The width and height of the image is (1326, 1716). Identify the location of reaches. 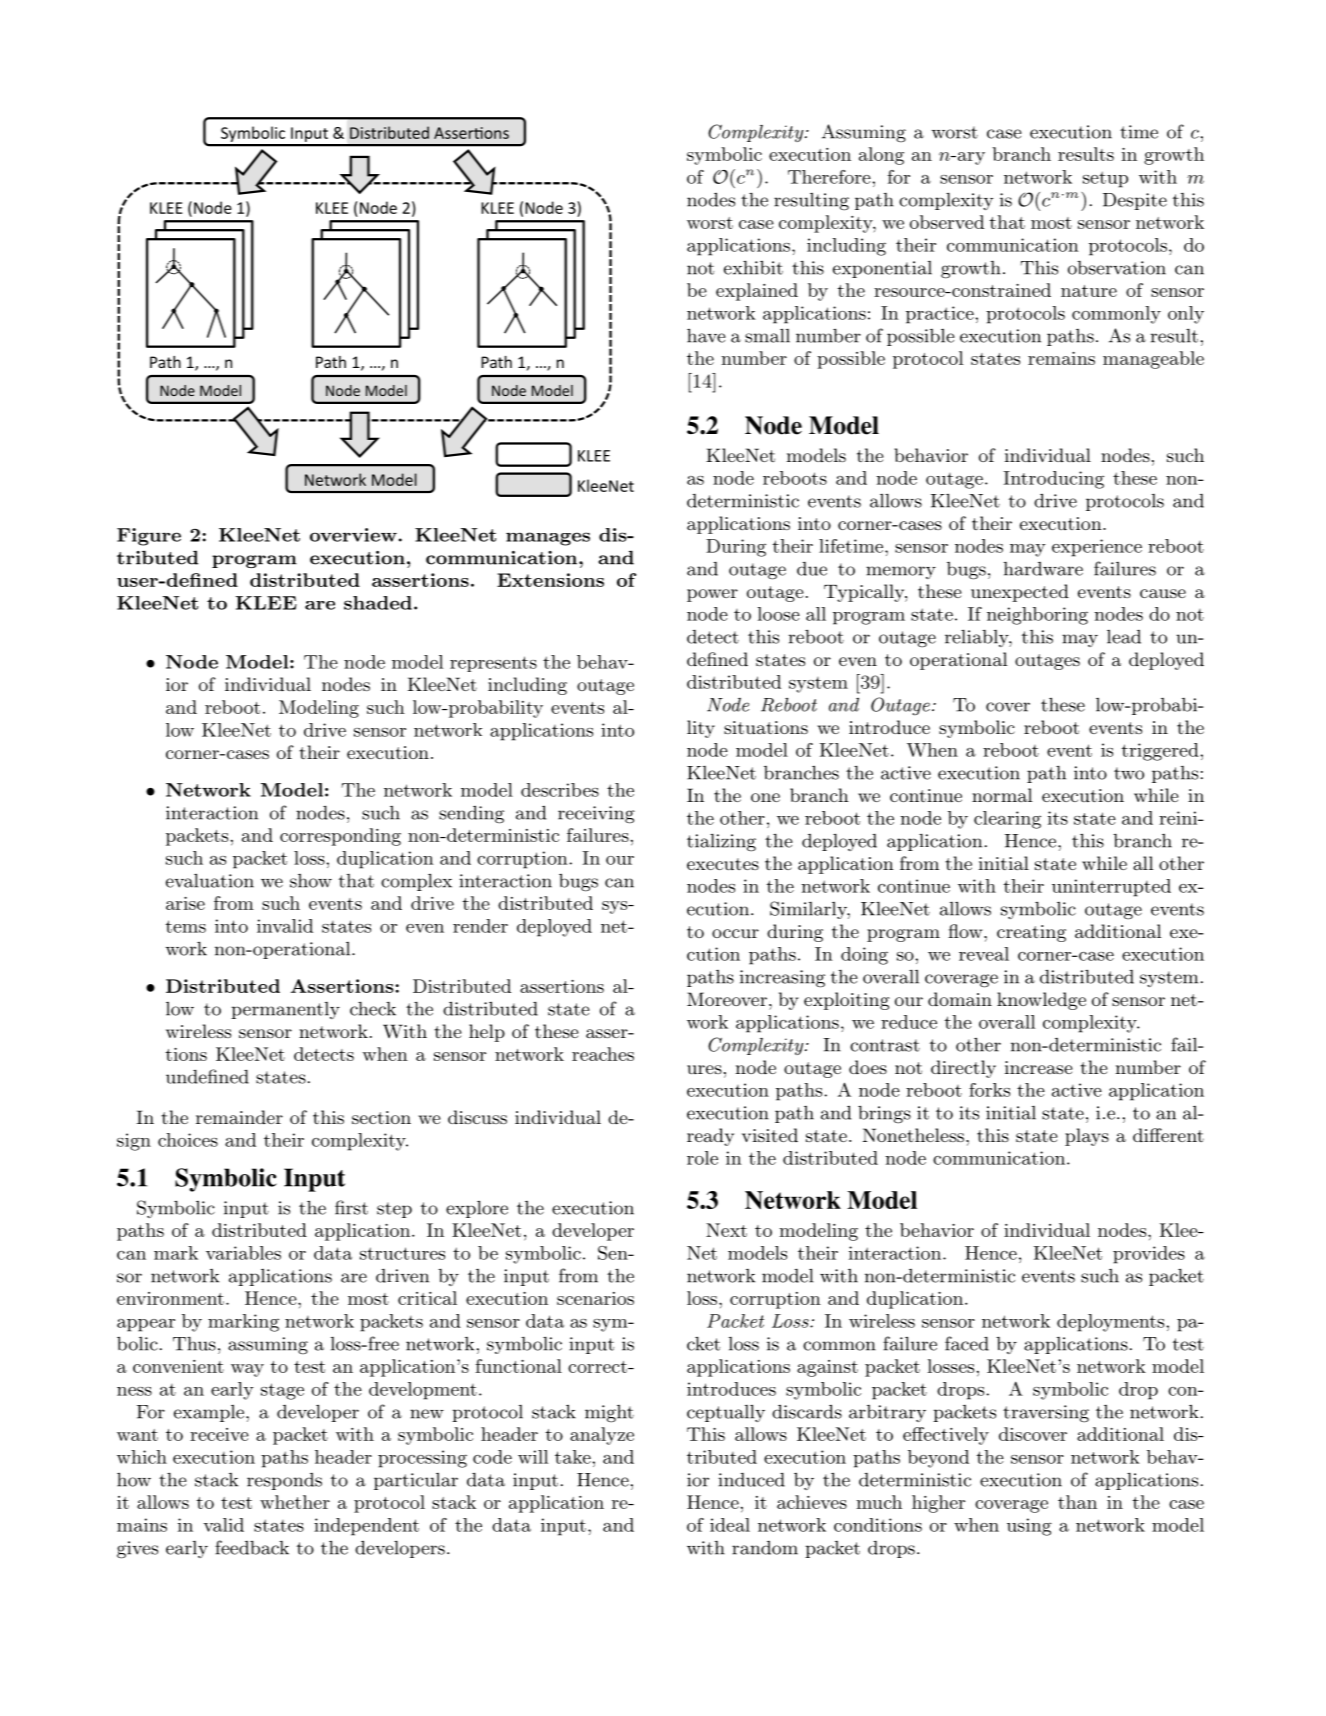
(603, 1054).
